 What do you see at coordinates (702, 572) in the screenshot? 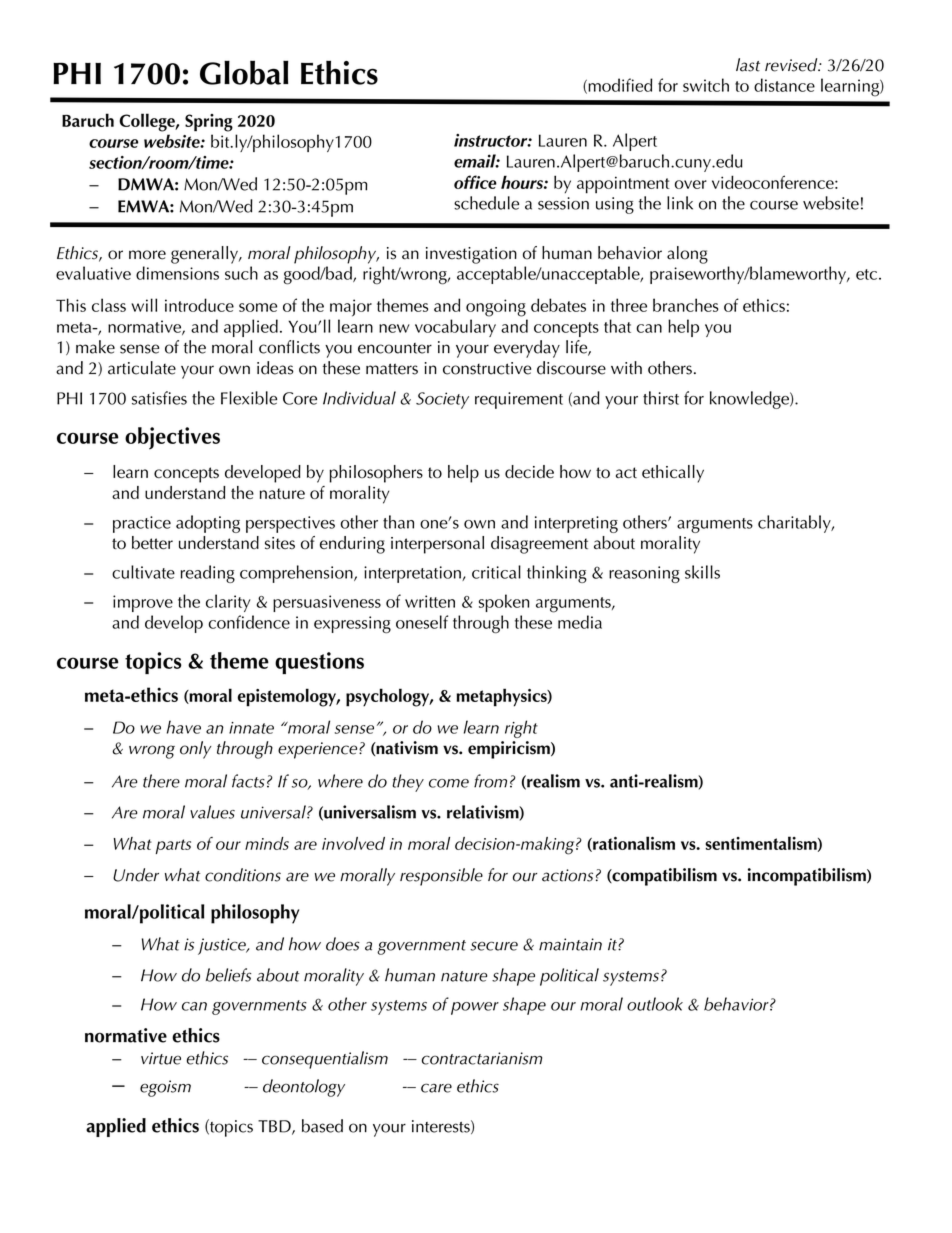
I see `skills` at bounding box center [702, 572].
